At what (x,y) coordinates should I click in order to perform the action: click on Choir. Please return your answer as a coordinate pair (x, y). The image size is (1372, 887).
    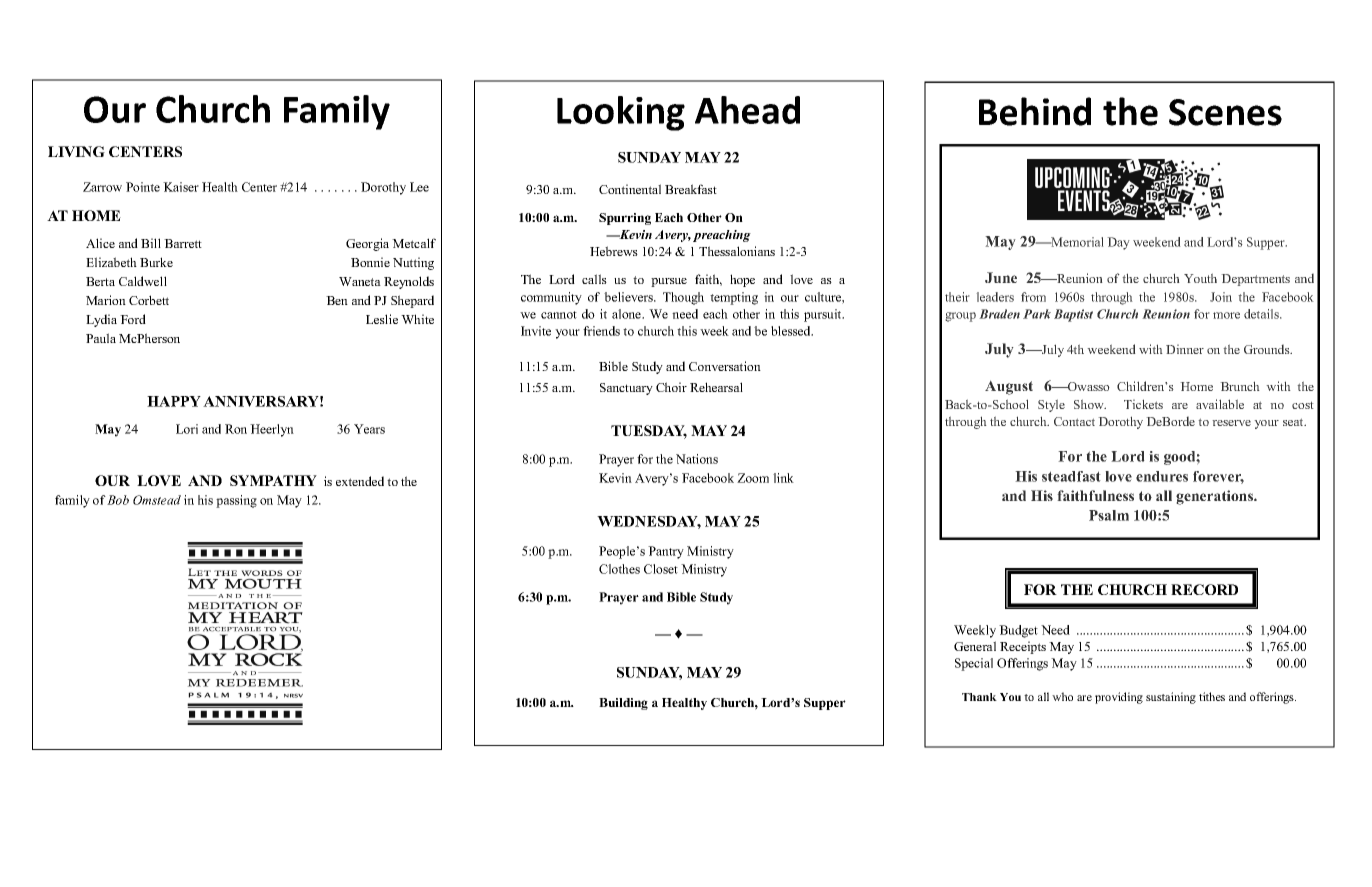
    Looking at the image, I should click on (671, 387).
